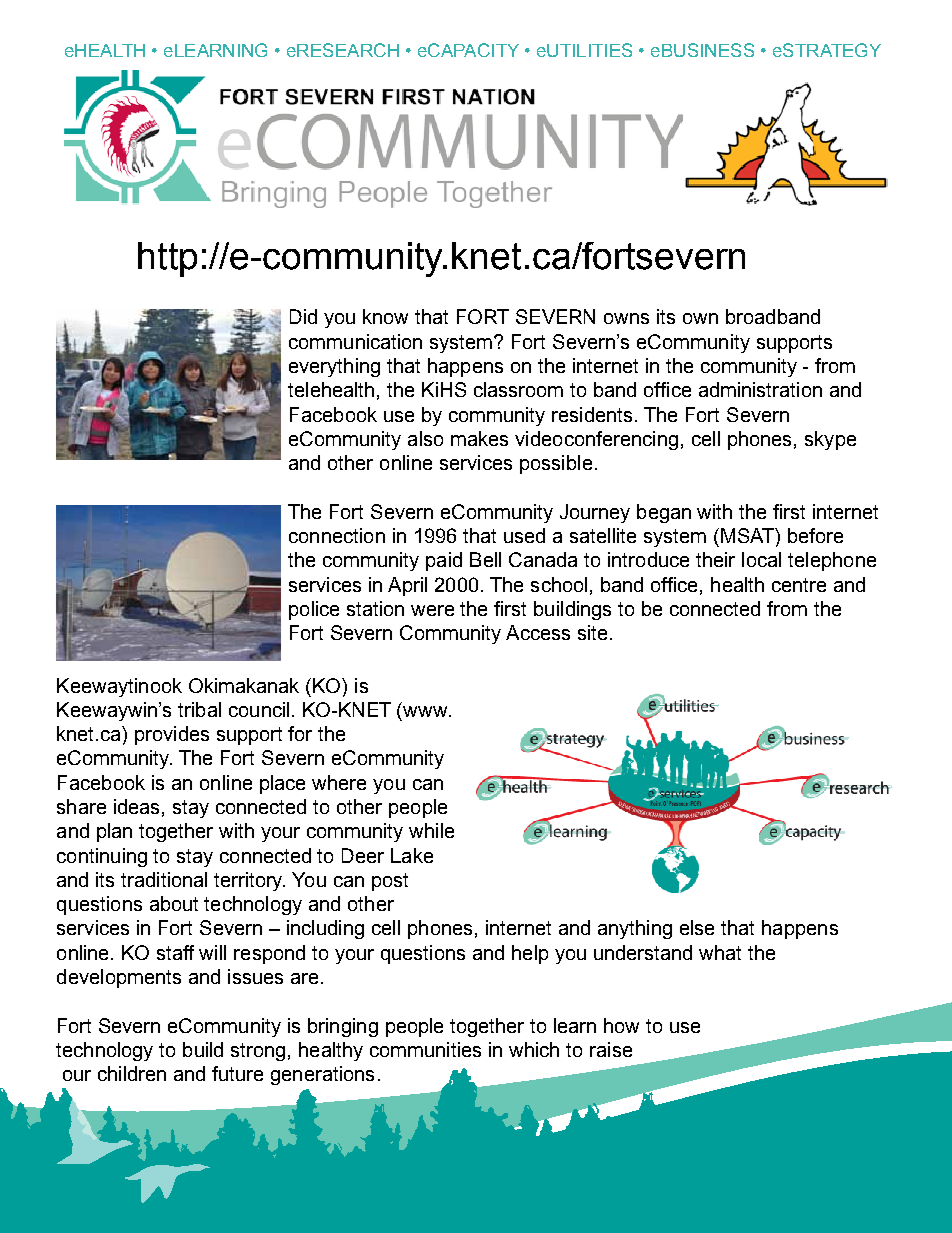  I want to click on police, so click(314, 610).
